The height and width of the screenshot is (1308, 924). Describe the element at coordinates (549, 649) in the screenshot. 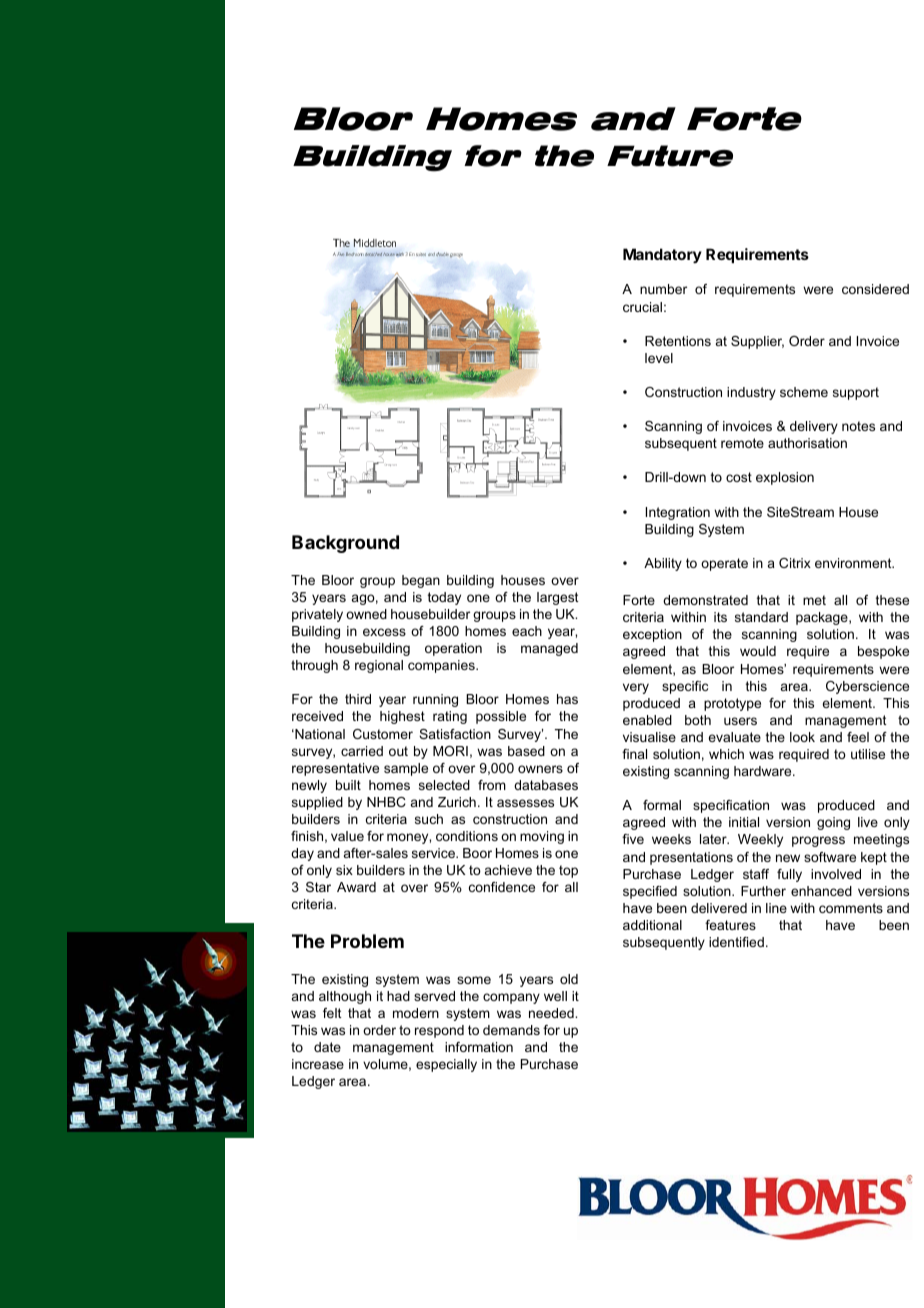

I see `managed` at that location.
